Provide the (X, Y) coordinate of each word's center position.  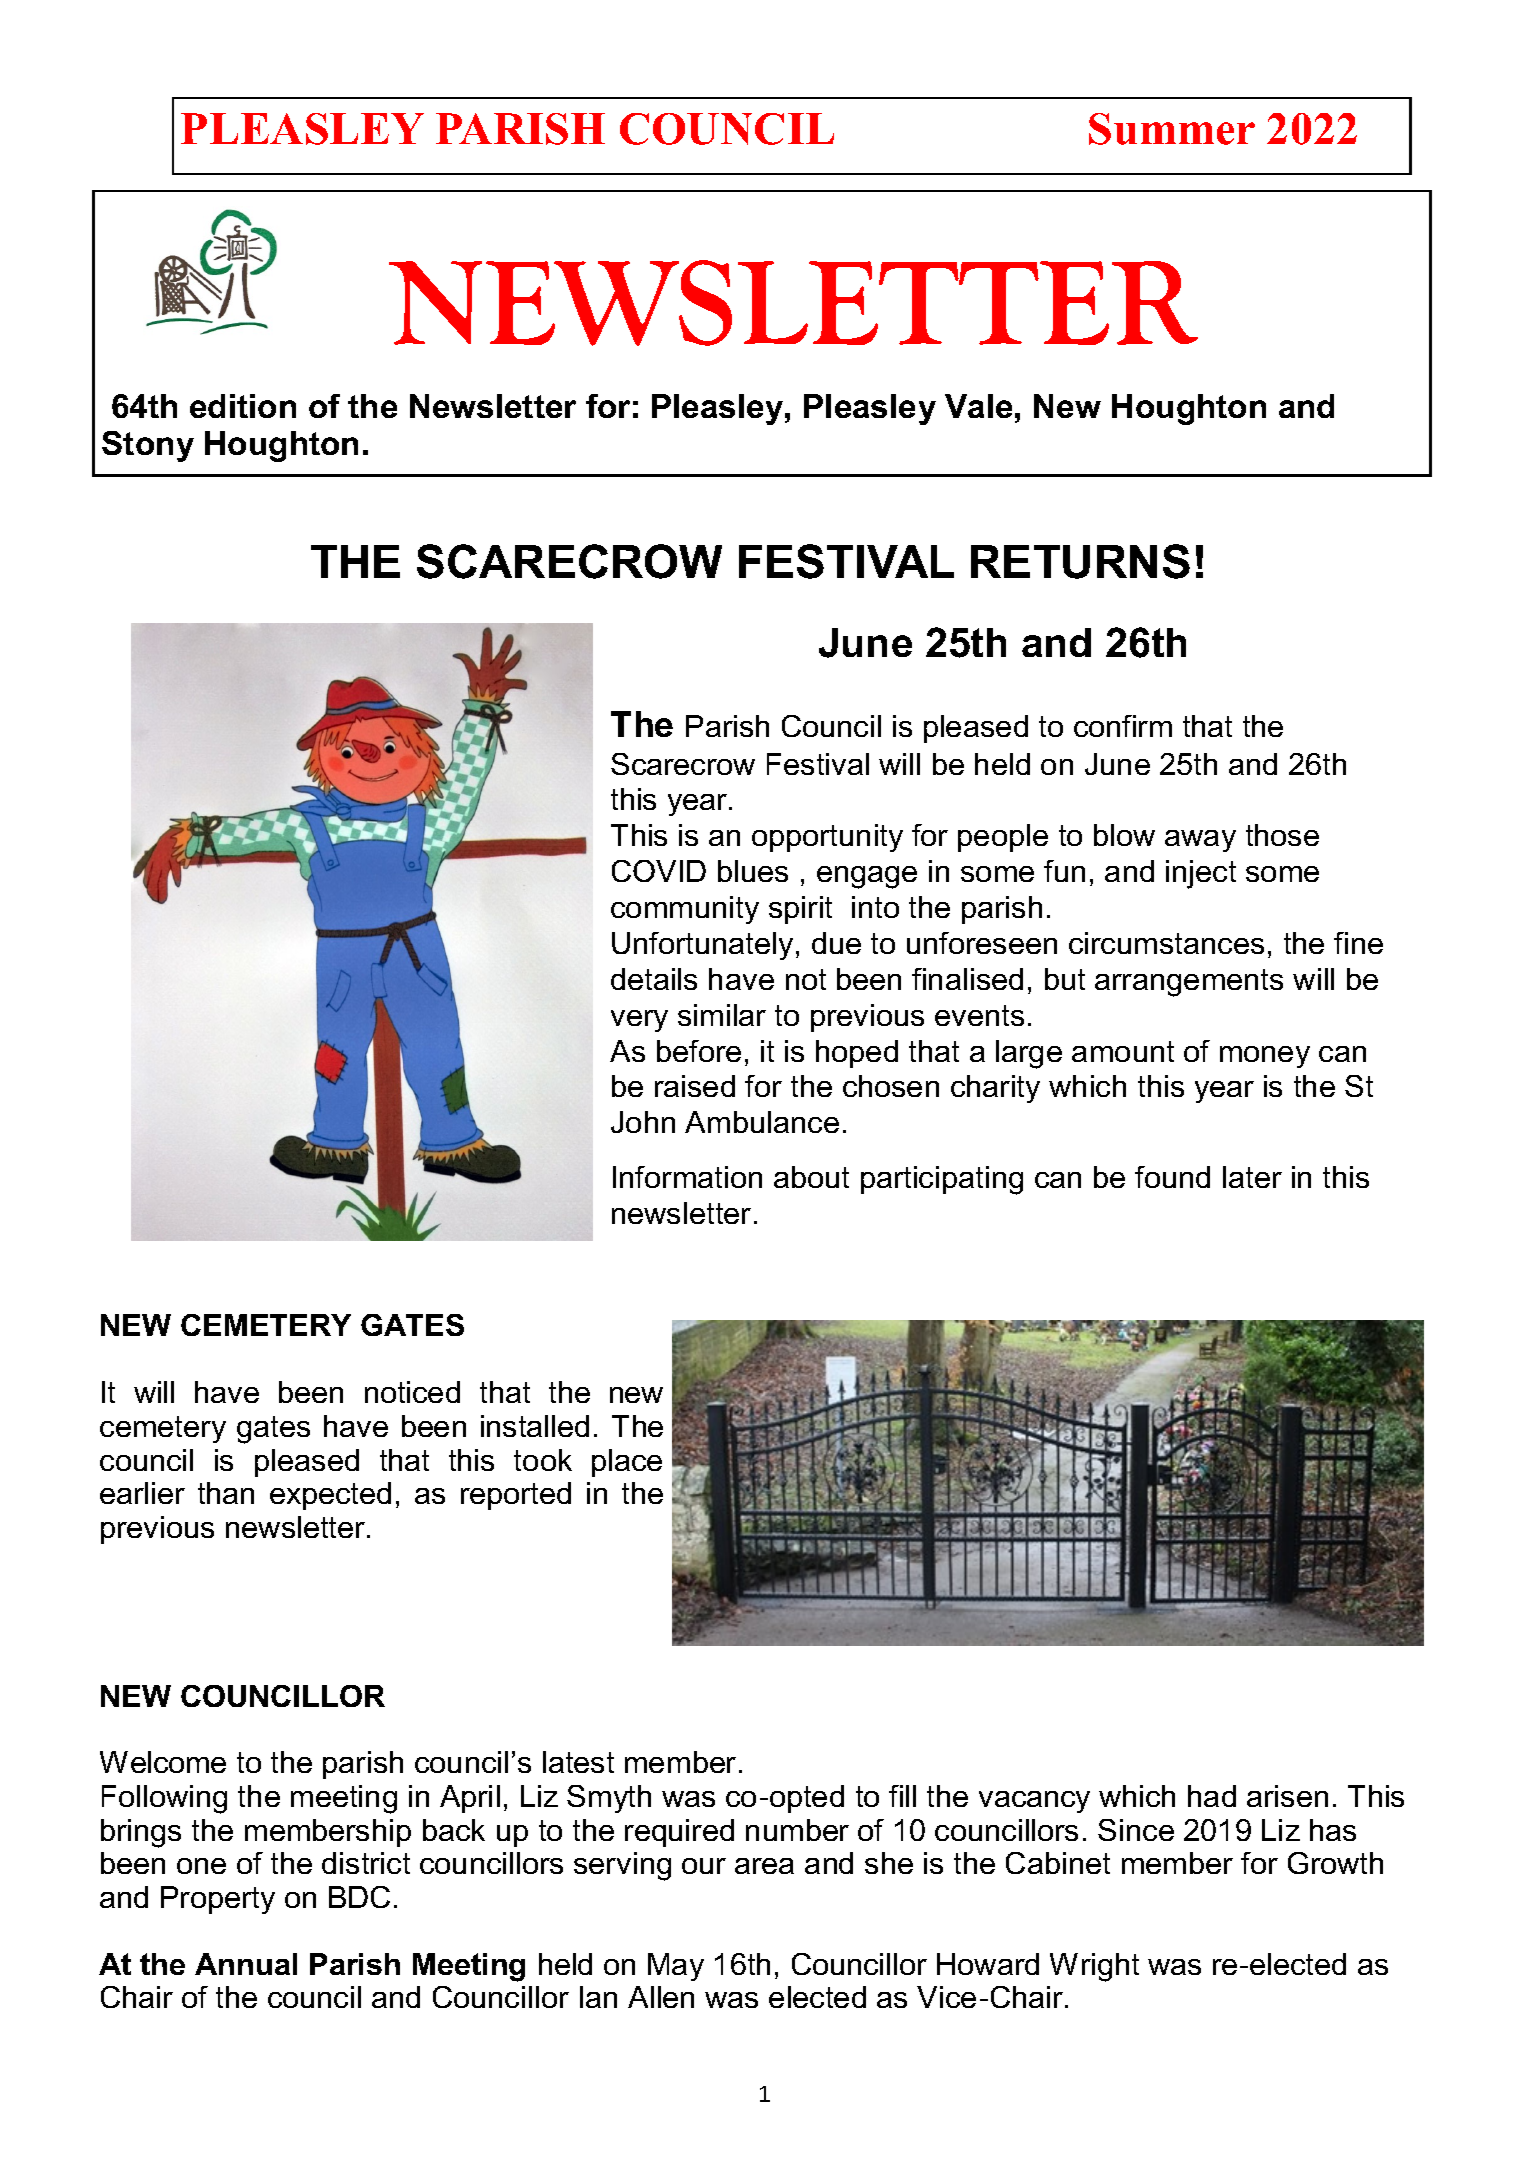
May (676, 1967)
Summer (1172, 129)
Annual (246, 1964)
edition (243, 406)
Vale (978, 406)
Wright (1094, 1967)
